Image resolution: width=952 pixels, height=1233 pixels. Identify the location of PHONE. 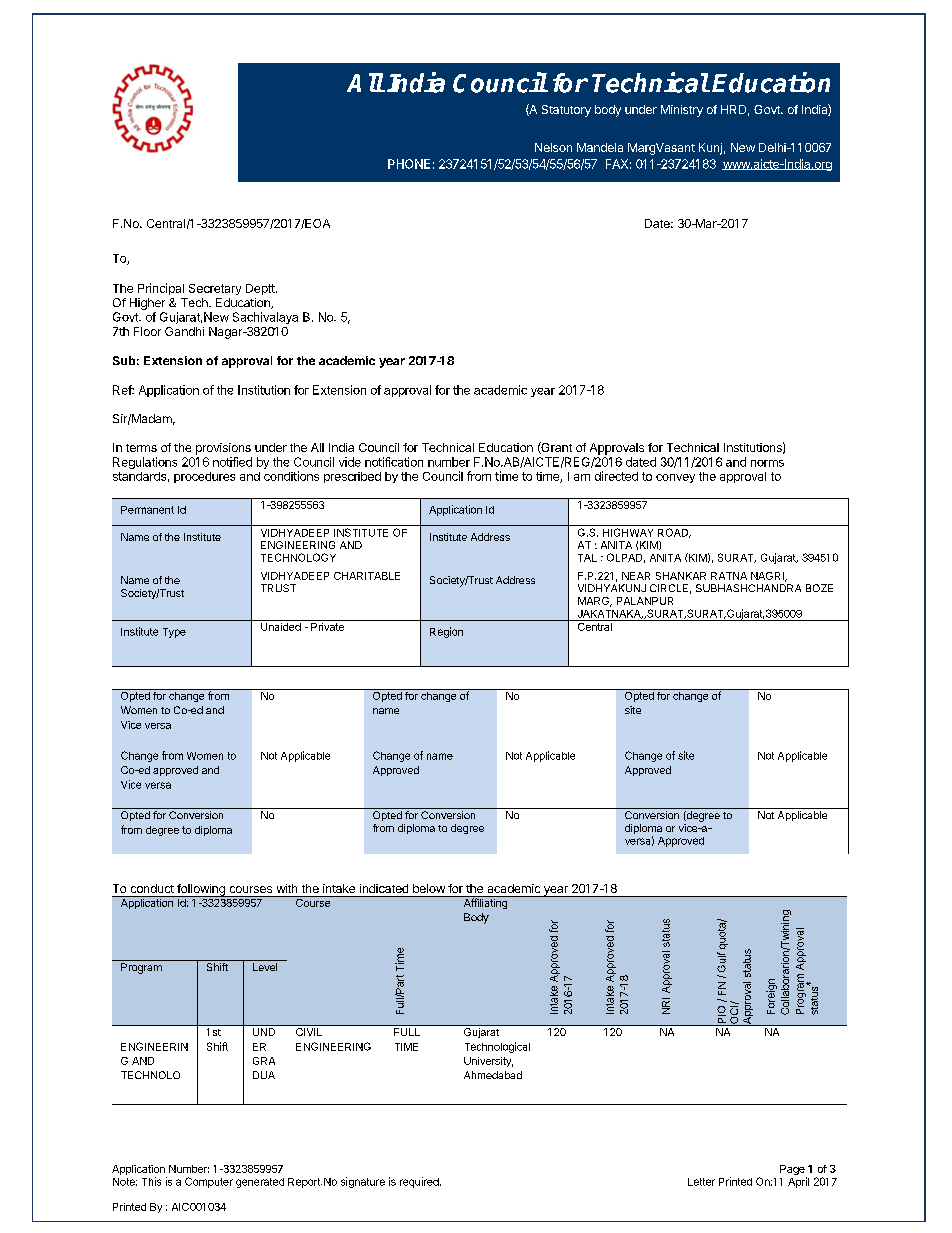
(409, 164).
